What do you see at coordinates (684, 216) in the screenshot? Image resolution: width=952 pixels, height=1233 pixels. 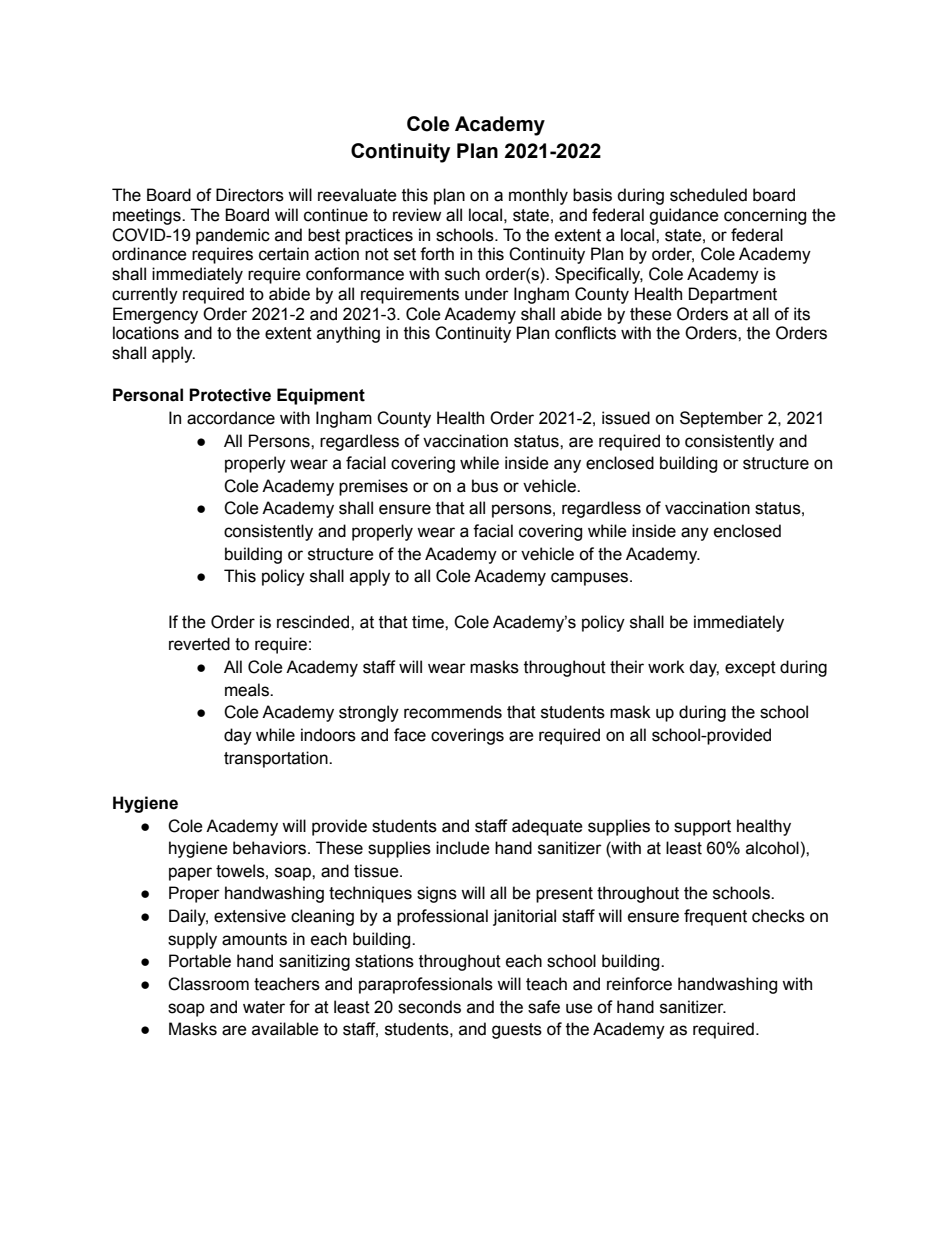 I see `guidance` at bounding box center [684, 216].
